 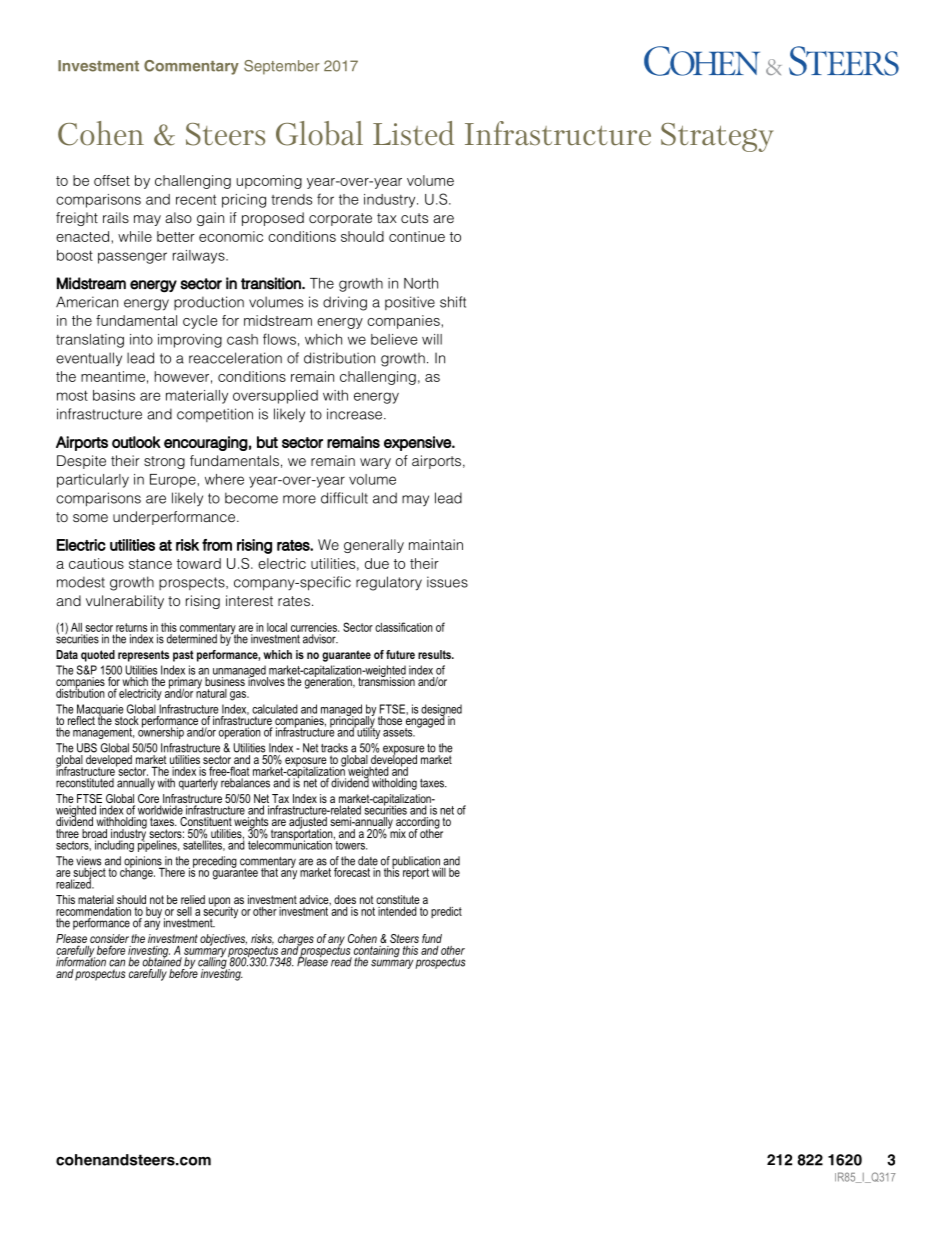 What do you see at coordinates (435, 654) in the screenshot?
I see `results` at bounding box center [435, 654].
